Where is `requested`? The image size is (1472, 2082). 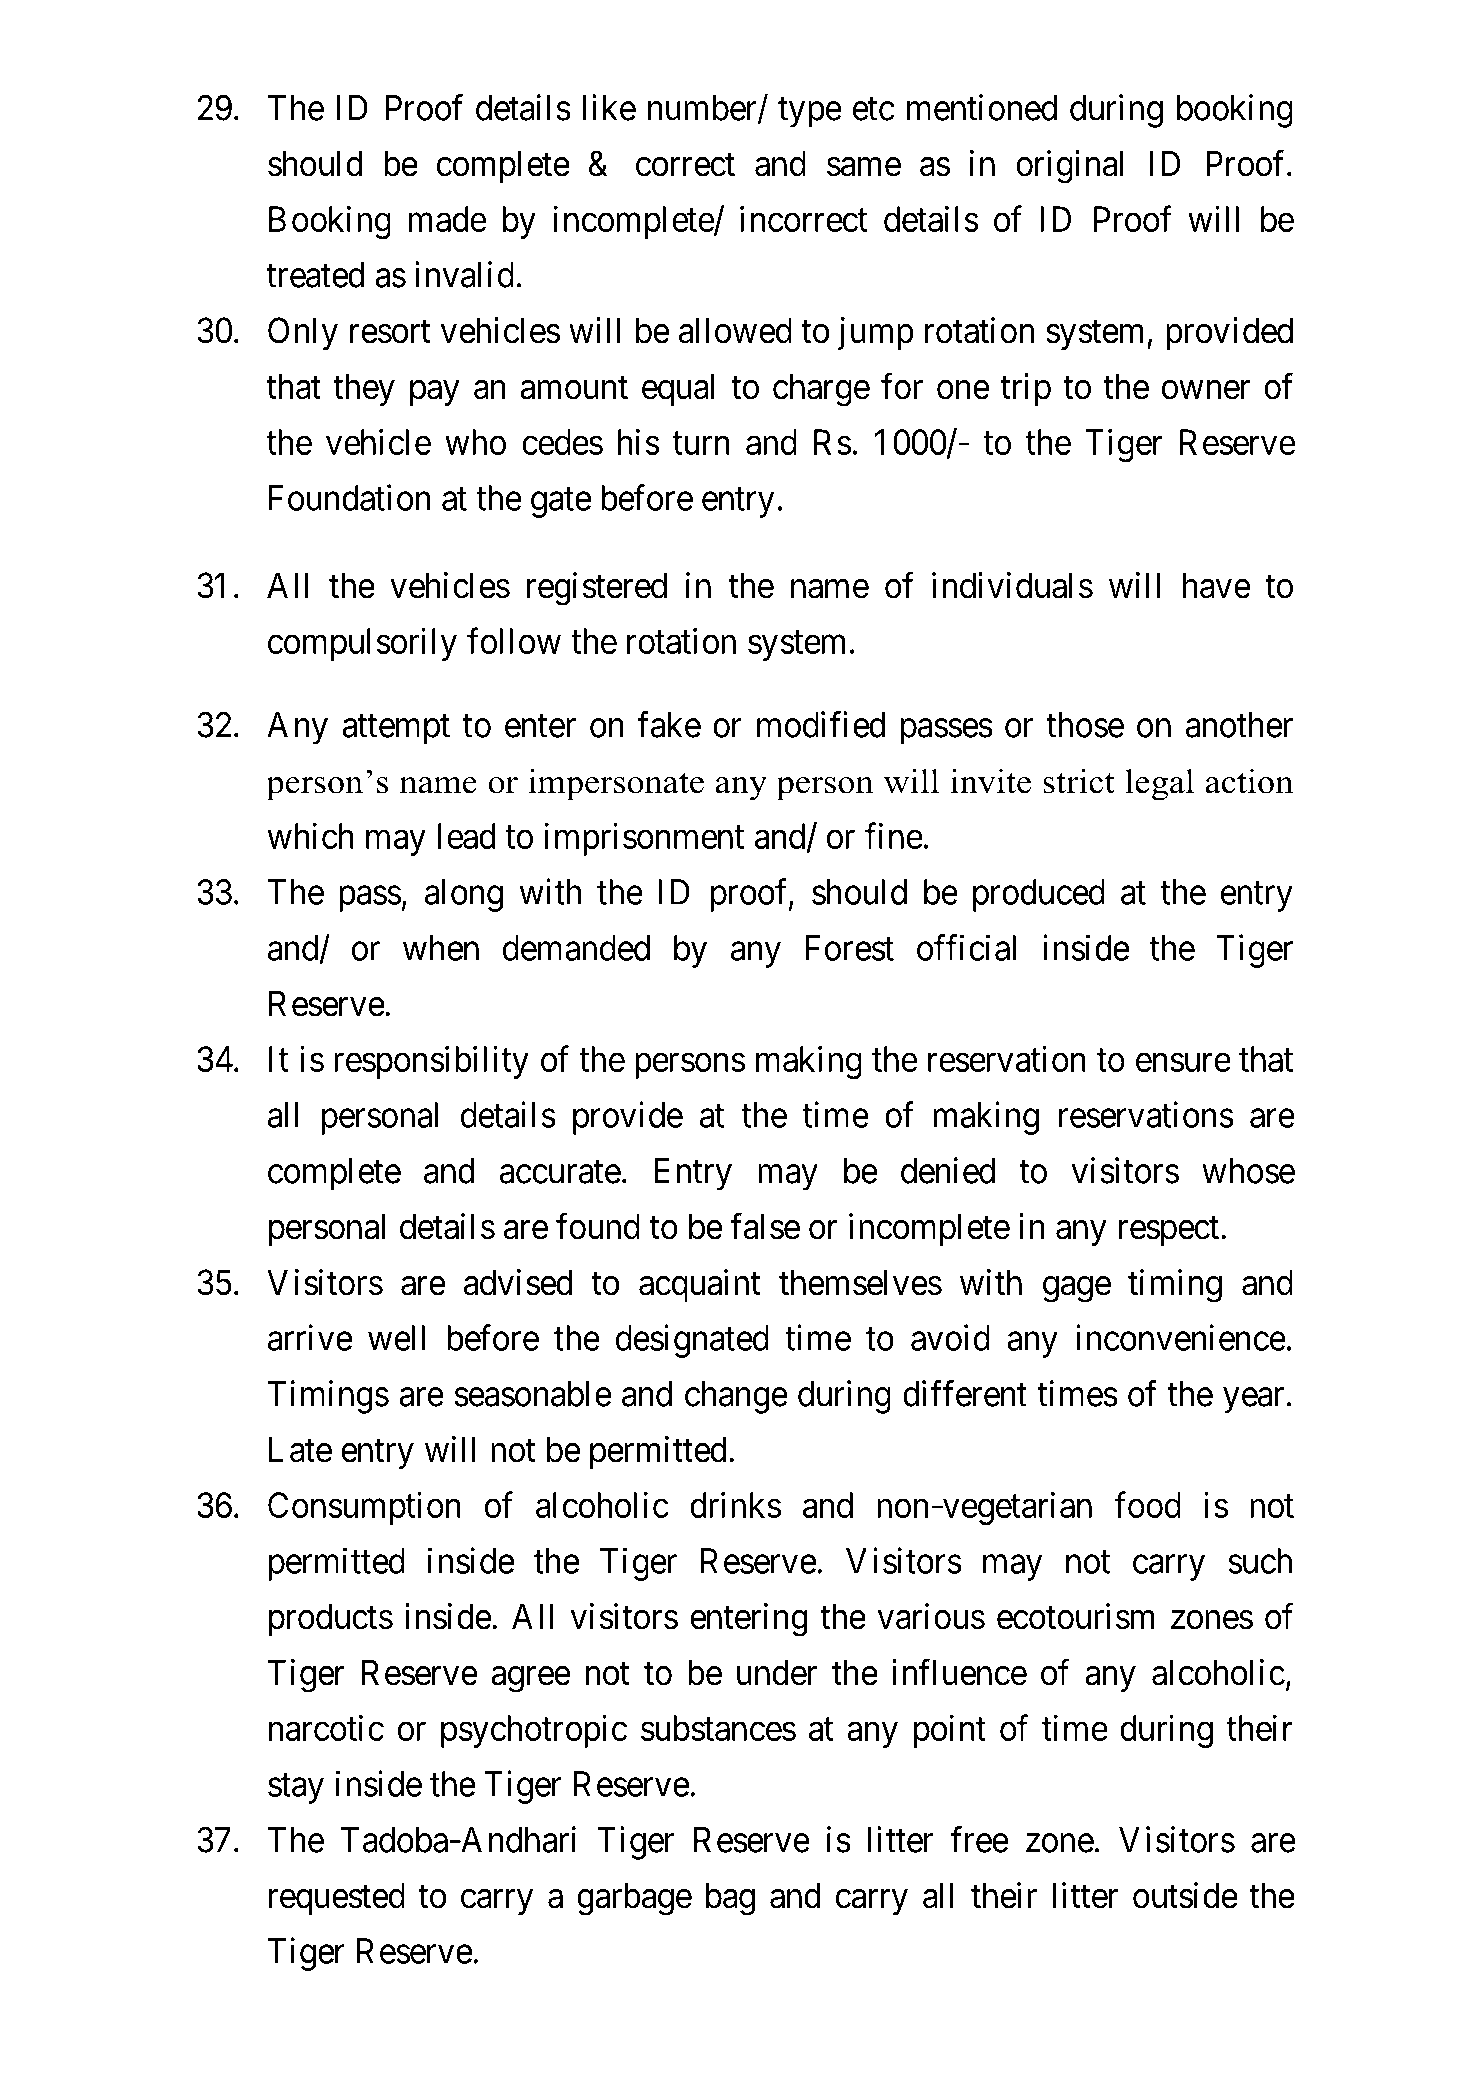 requested is located at coordinates (337, 1898).
